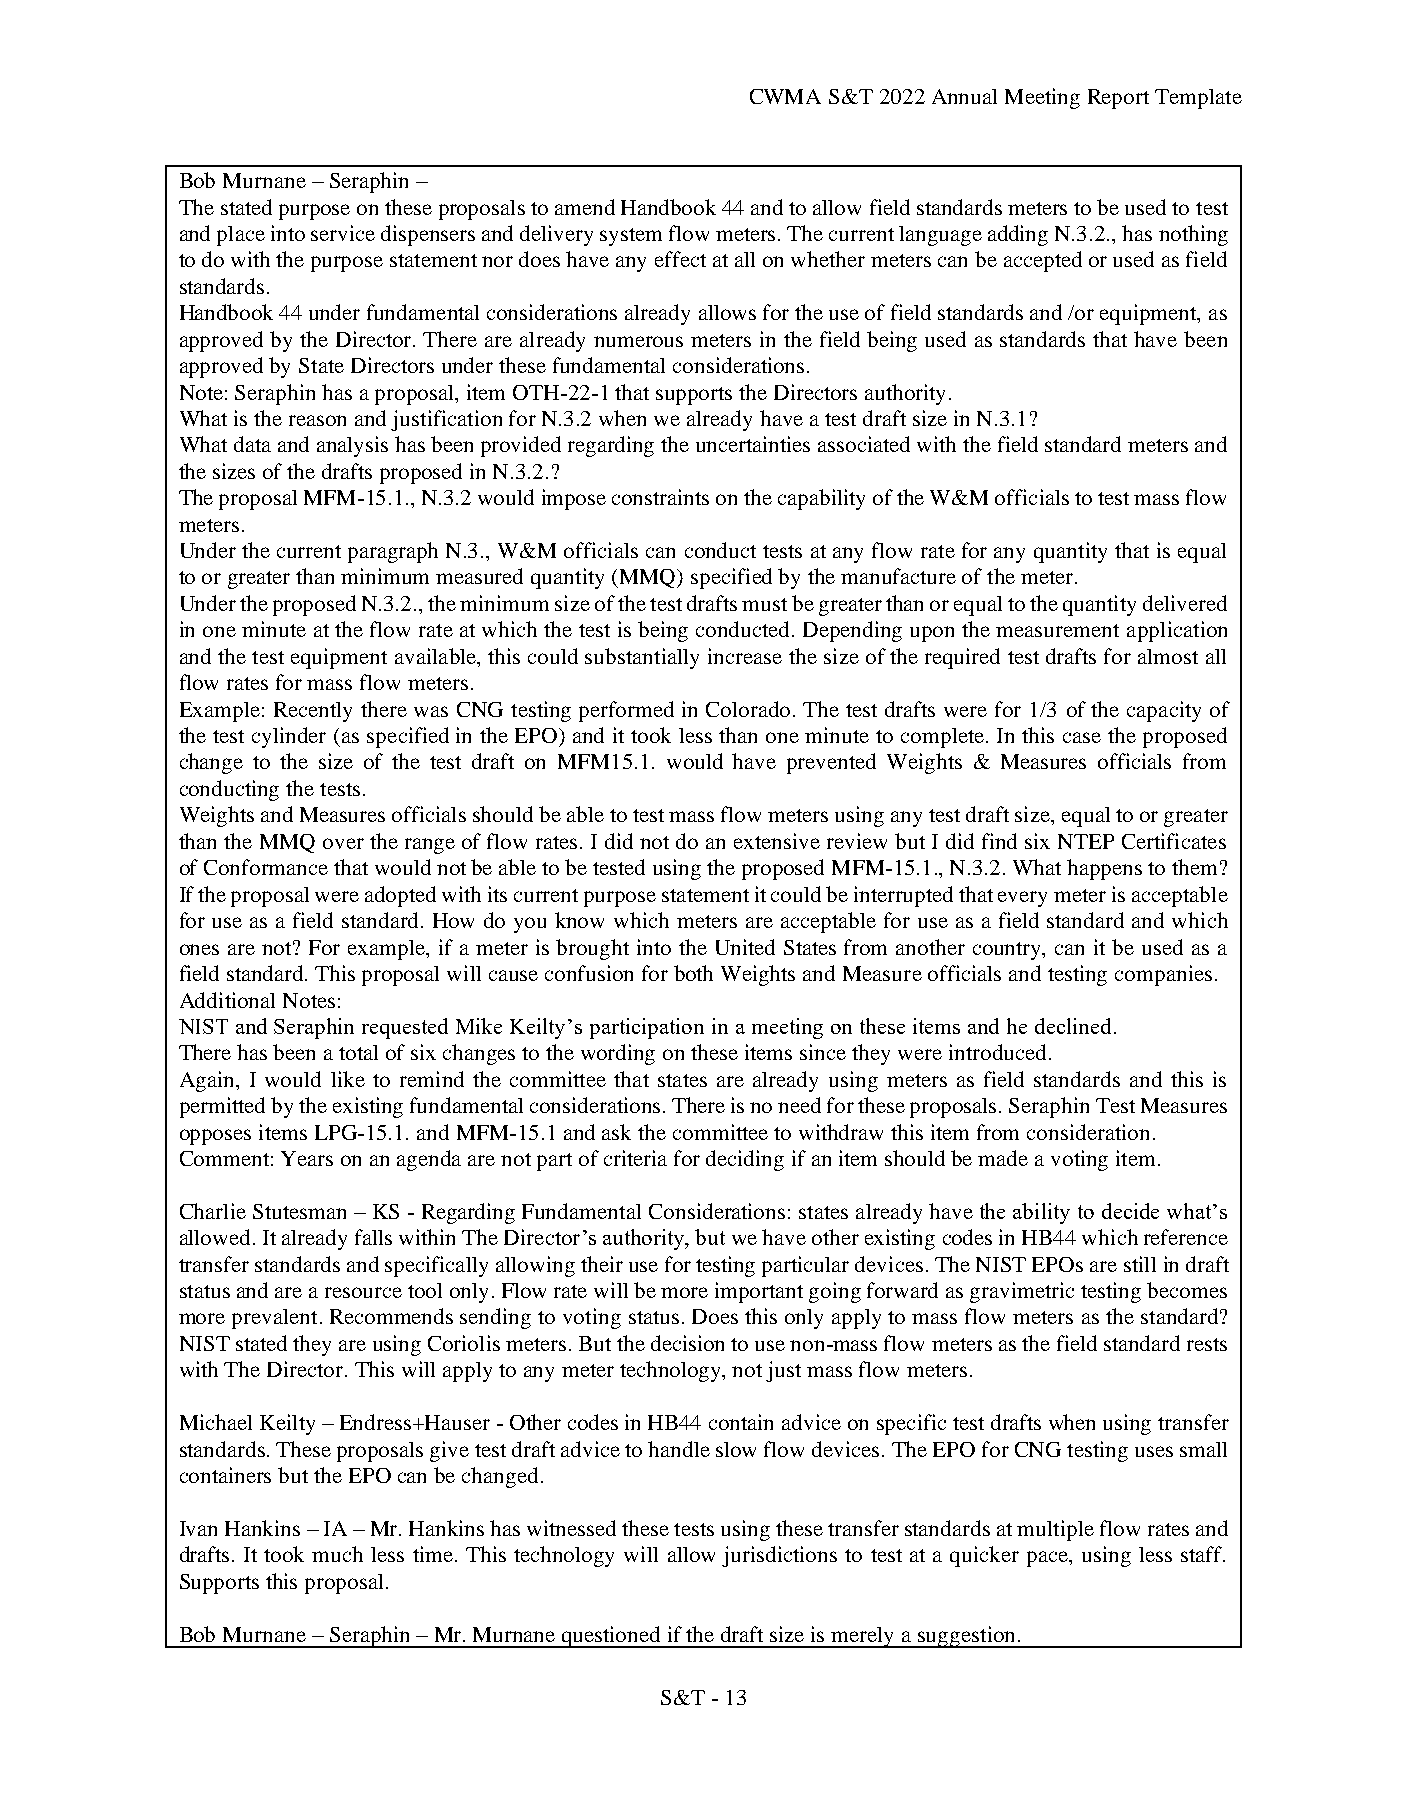  I want to click on Recently, so click(313, 712).
